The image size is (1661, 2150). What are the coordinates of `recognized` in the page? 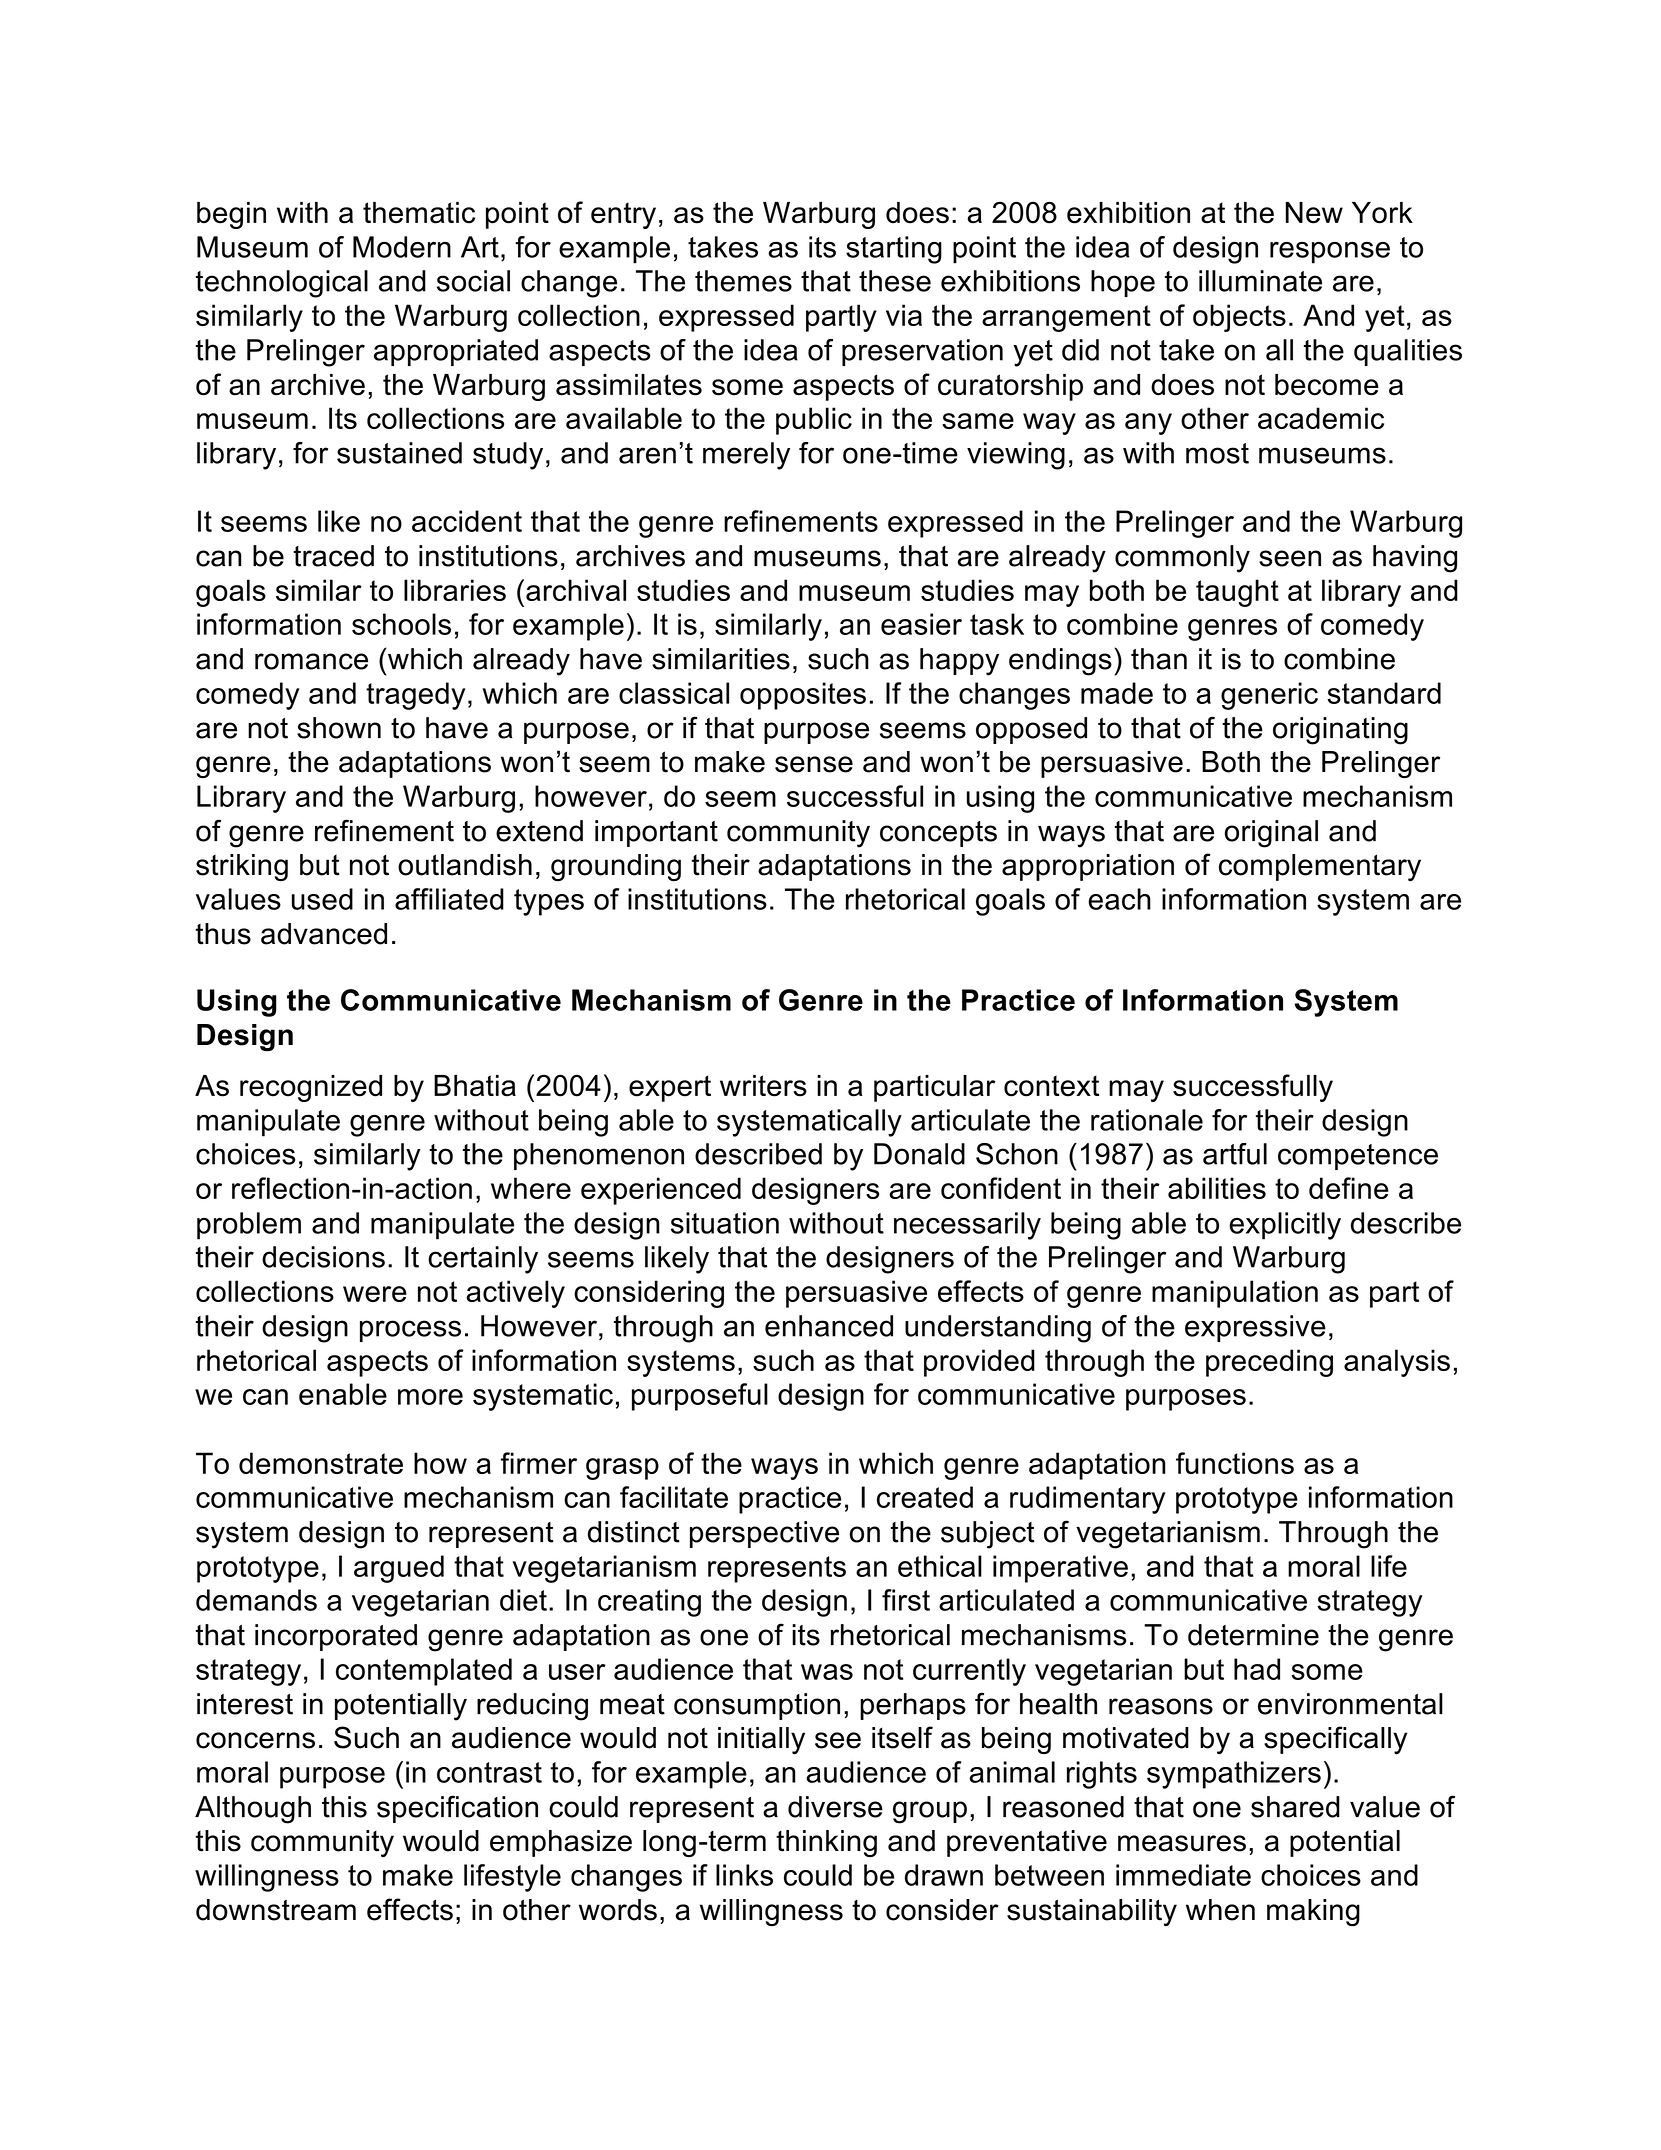 It's located at (311, 1088).
